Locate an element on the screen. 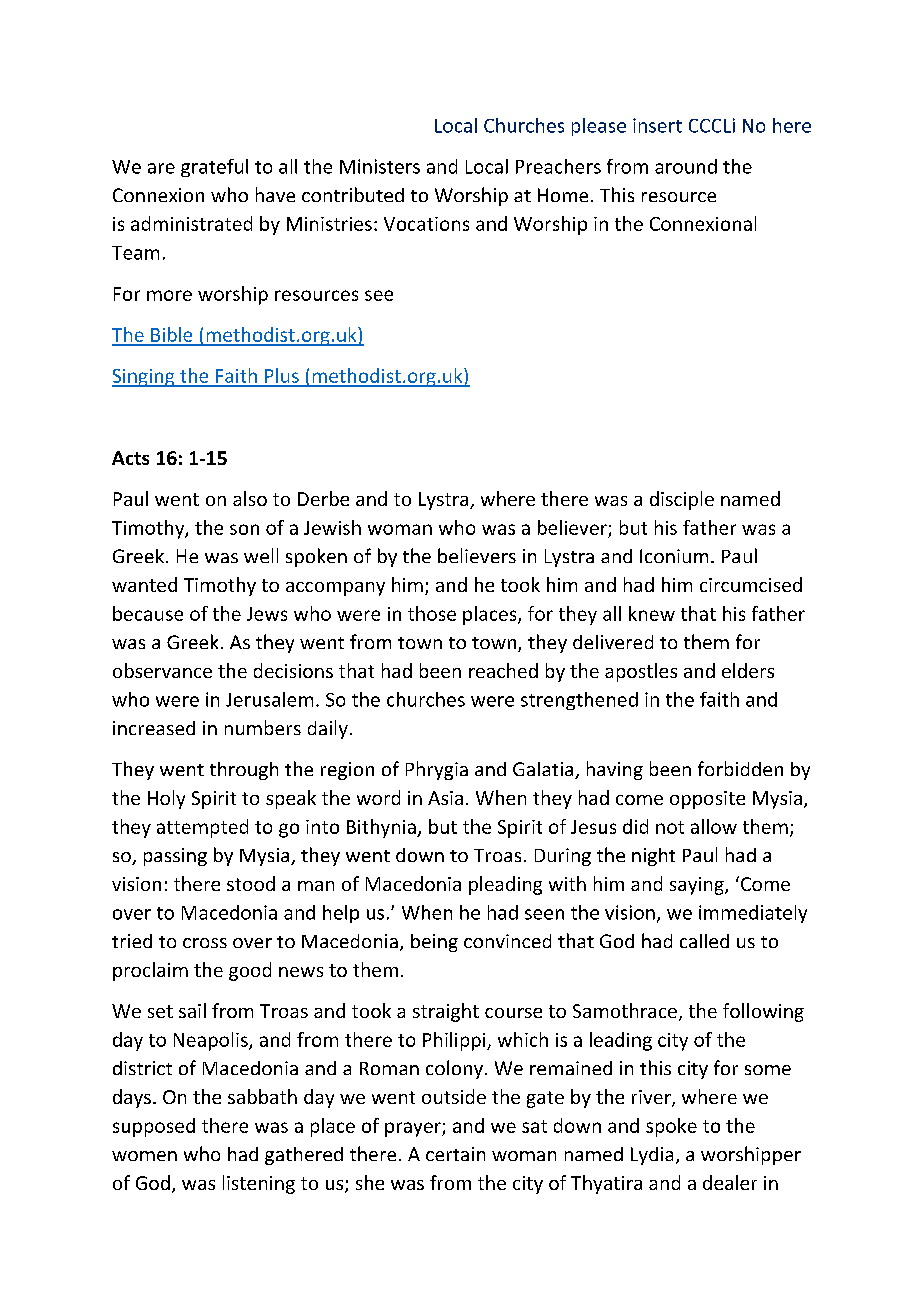 This screenshot has width=924, height=1308. supposed is located at coordinates (154, 1127).
